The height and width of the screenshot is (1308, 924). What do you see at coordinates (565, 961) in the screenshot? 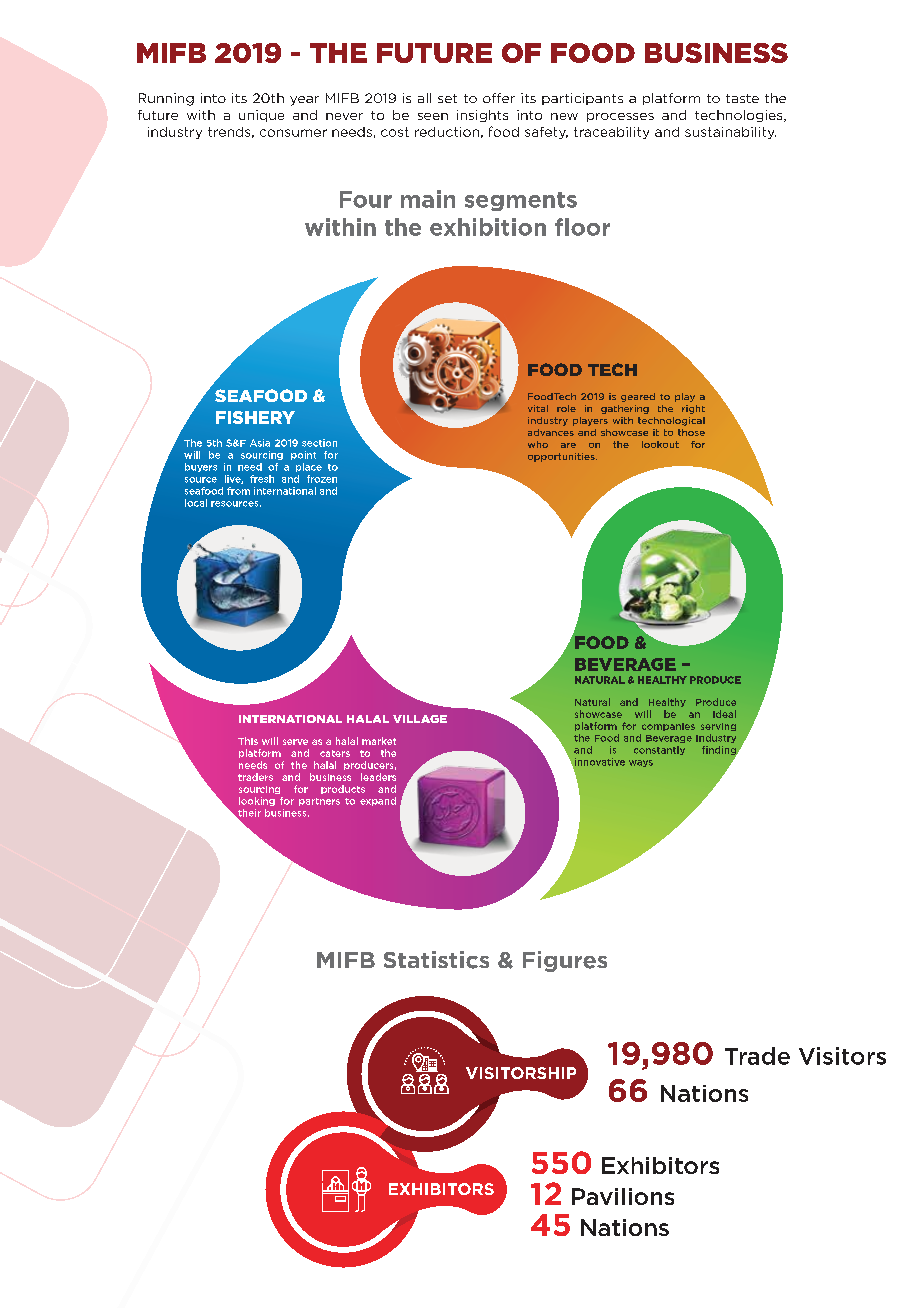
I see `Figures` at bounding box center [565, 961].
